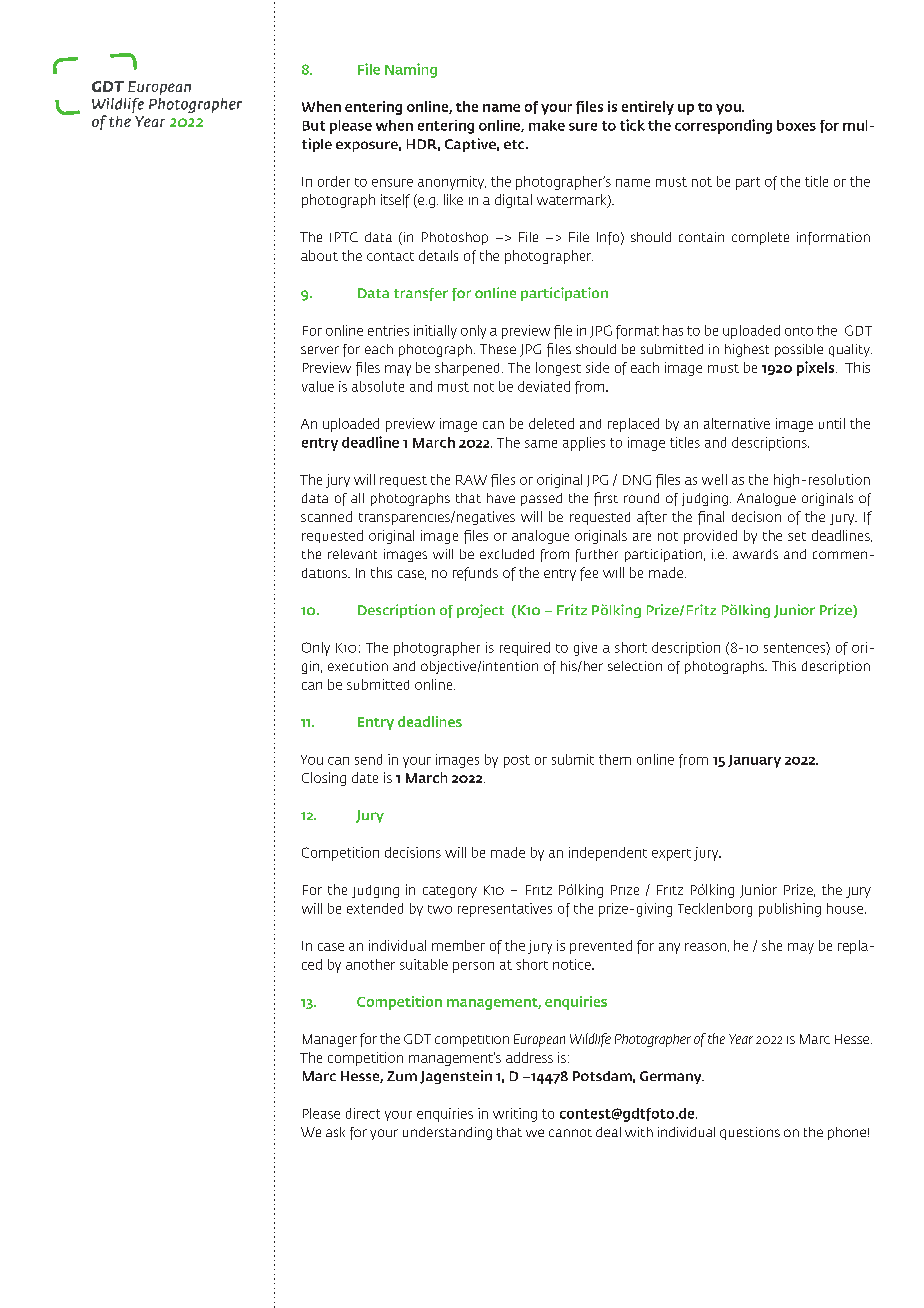  Describe the element at coordinates (411, 70) in the screenshot. I see `Naming` at that location.
